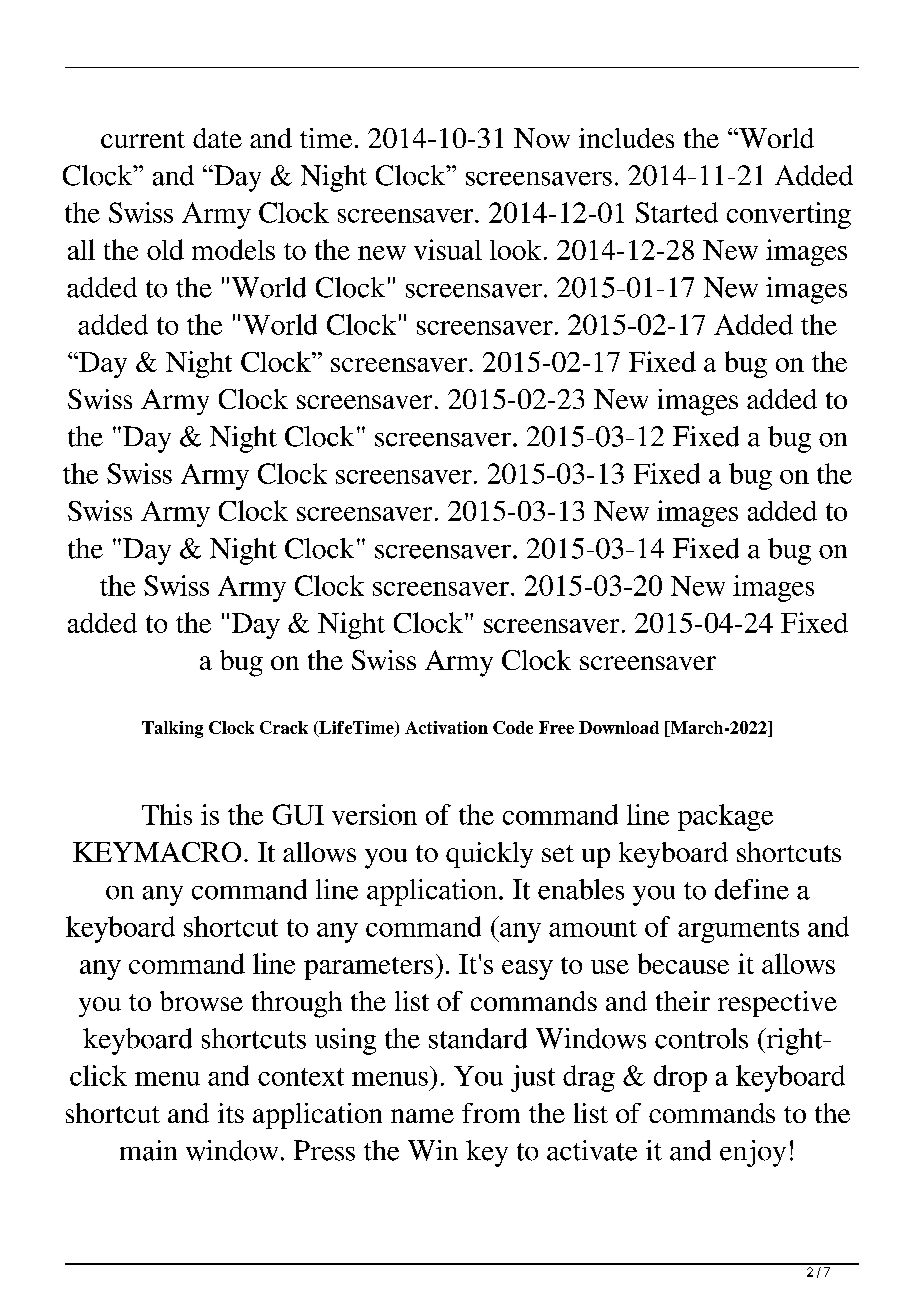  Describe the element at coordinates (448, 249) in the page. I see `visual` at that location.
